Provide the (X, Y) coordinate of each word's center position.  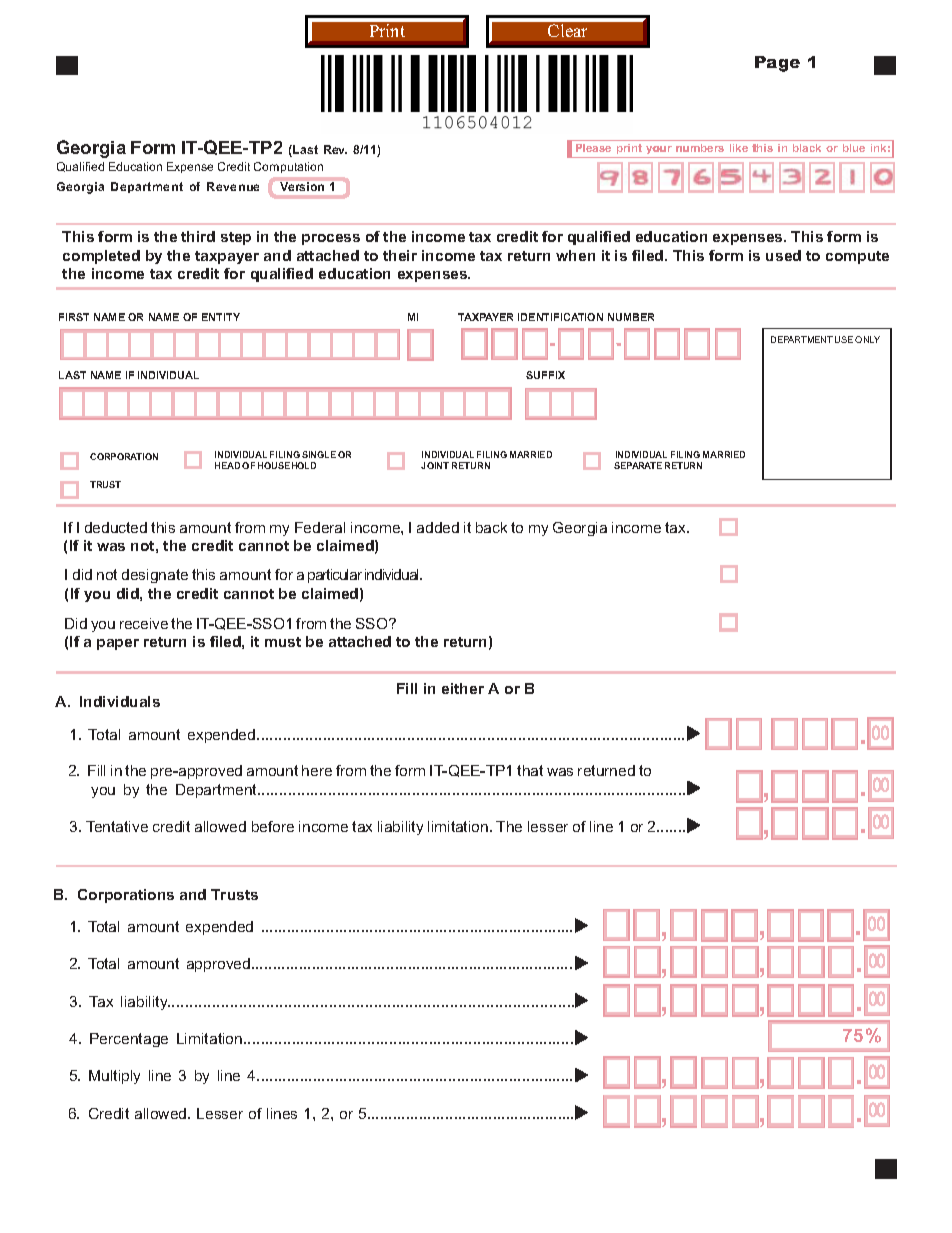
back (491, 527)
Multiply (114, 1077)
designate (155, 576)
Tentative (117, 826)
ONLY (867, 339)
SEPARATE (638, 465)
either (463, 688)
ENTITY (221, 317)
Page (777, 64)
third (198, 236)
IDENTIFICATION (560, 317)
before (273, 826)
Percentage (129, 1040)
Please (593, 148)
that (530, 770)
